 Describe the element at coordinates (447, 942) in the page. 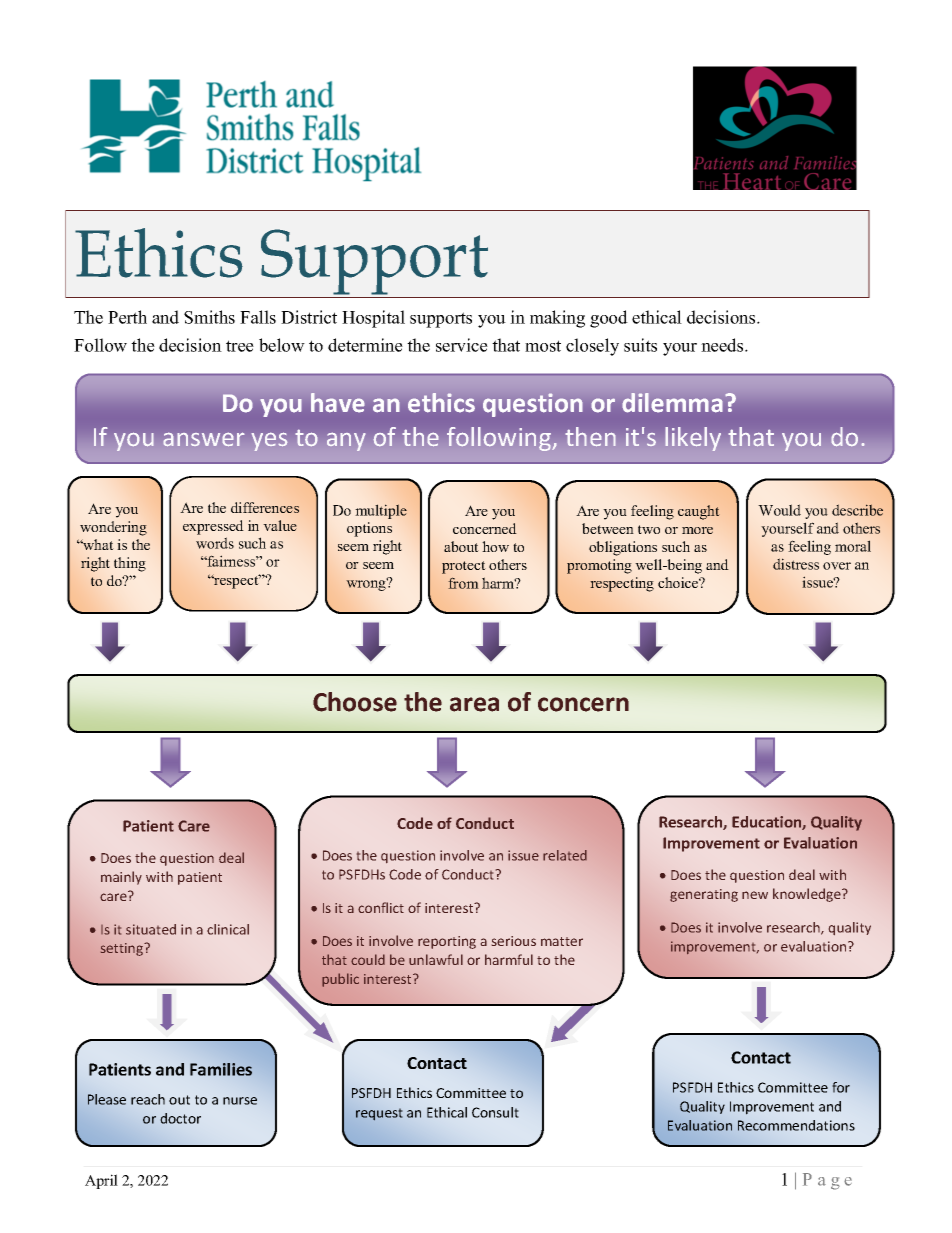

I see `reporting` at that location.
